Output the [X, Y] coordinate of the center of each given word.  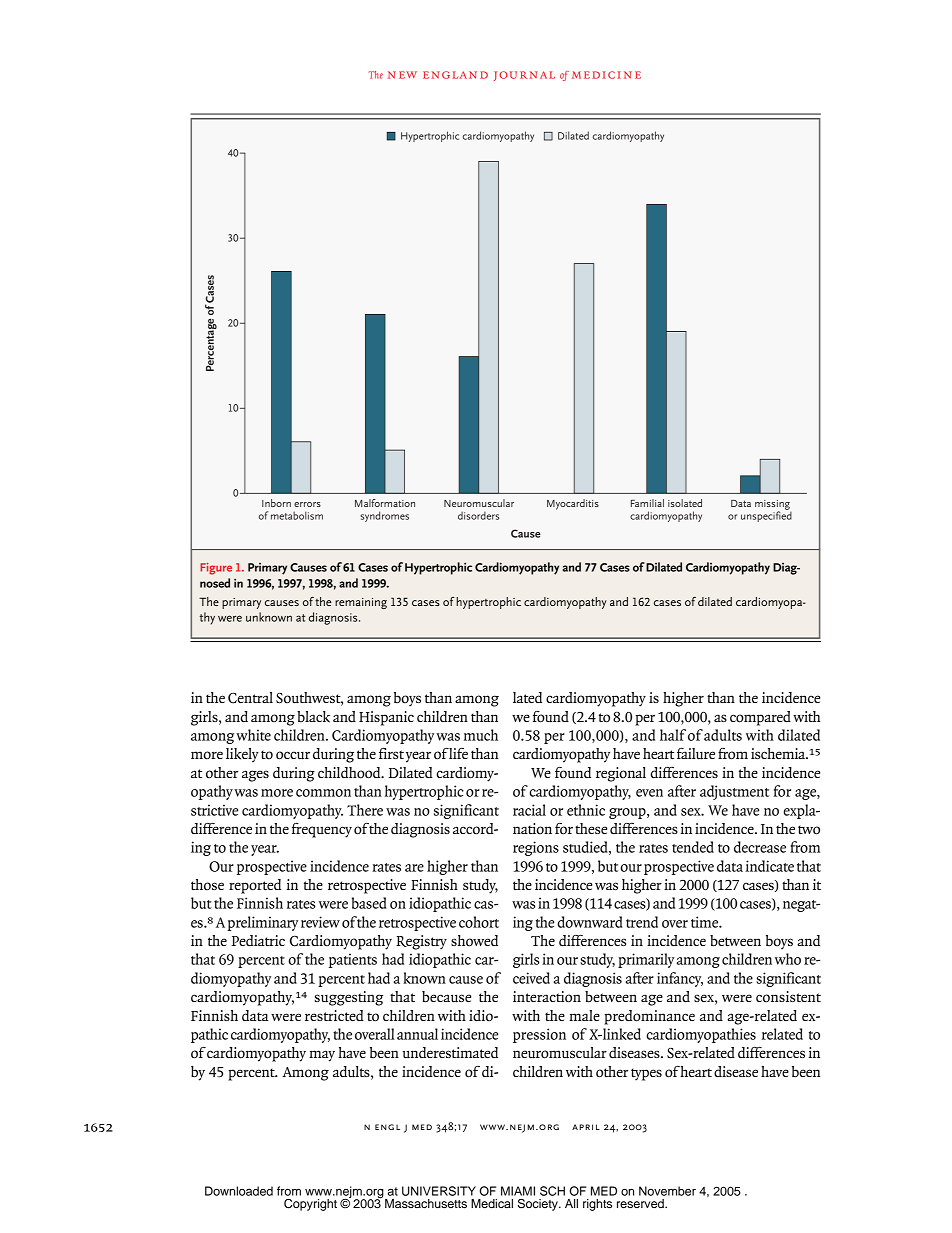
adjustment [734, 792]
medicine [606, 75]
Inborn [276, 503]
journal [524, 76]
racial [529, 810]
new [402, 75]
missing [773, 506]
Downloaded [239, 1191]
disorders [478, 515]
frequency [322, 830]
